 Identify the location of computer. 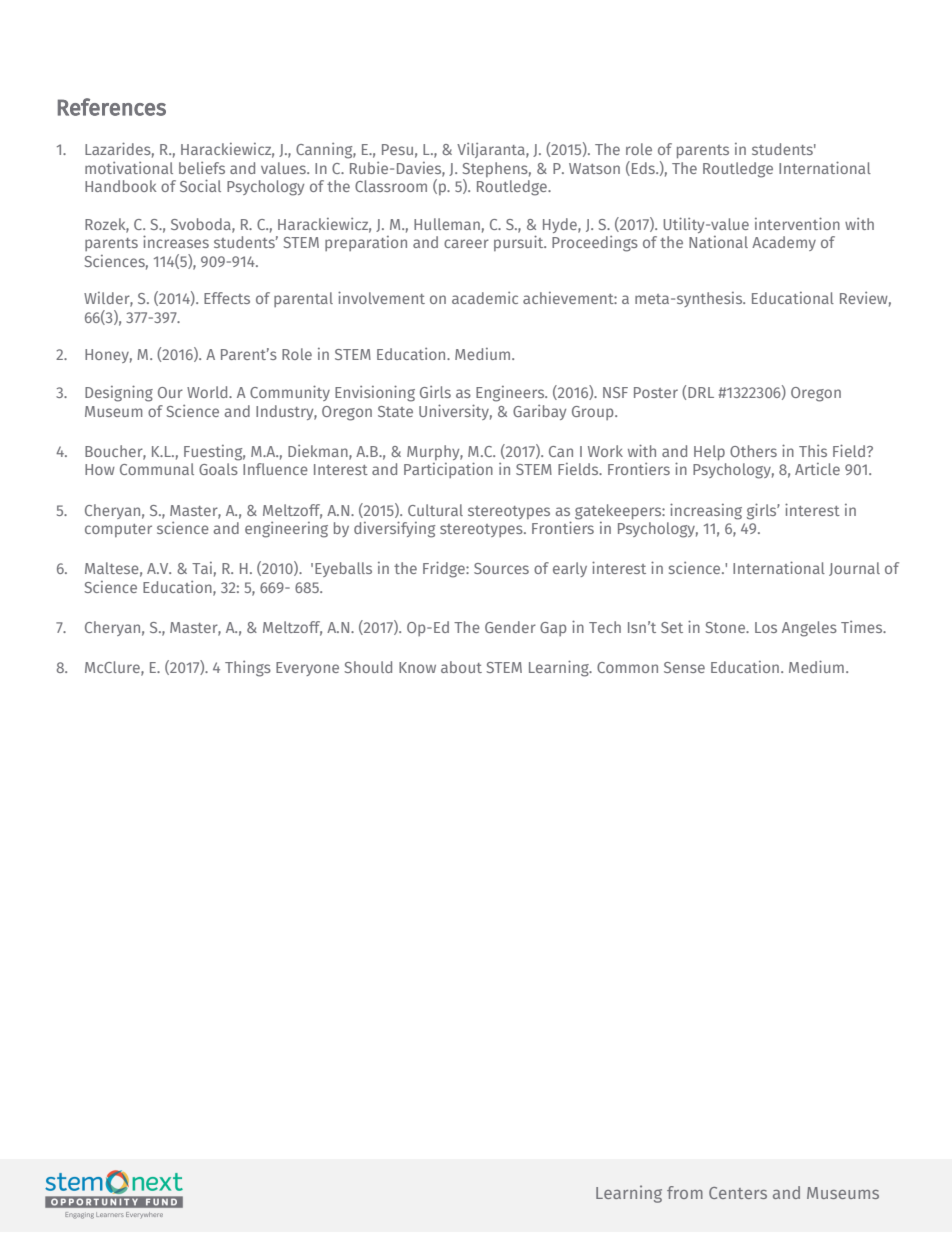
(118, 530).
